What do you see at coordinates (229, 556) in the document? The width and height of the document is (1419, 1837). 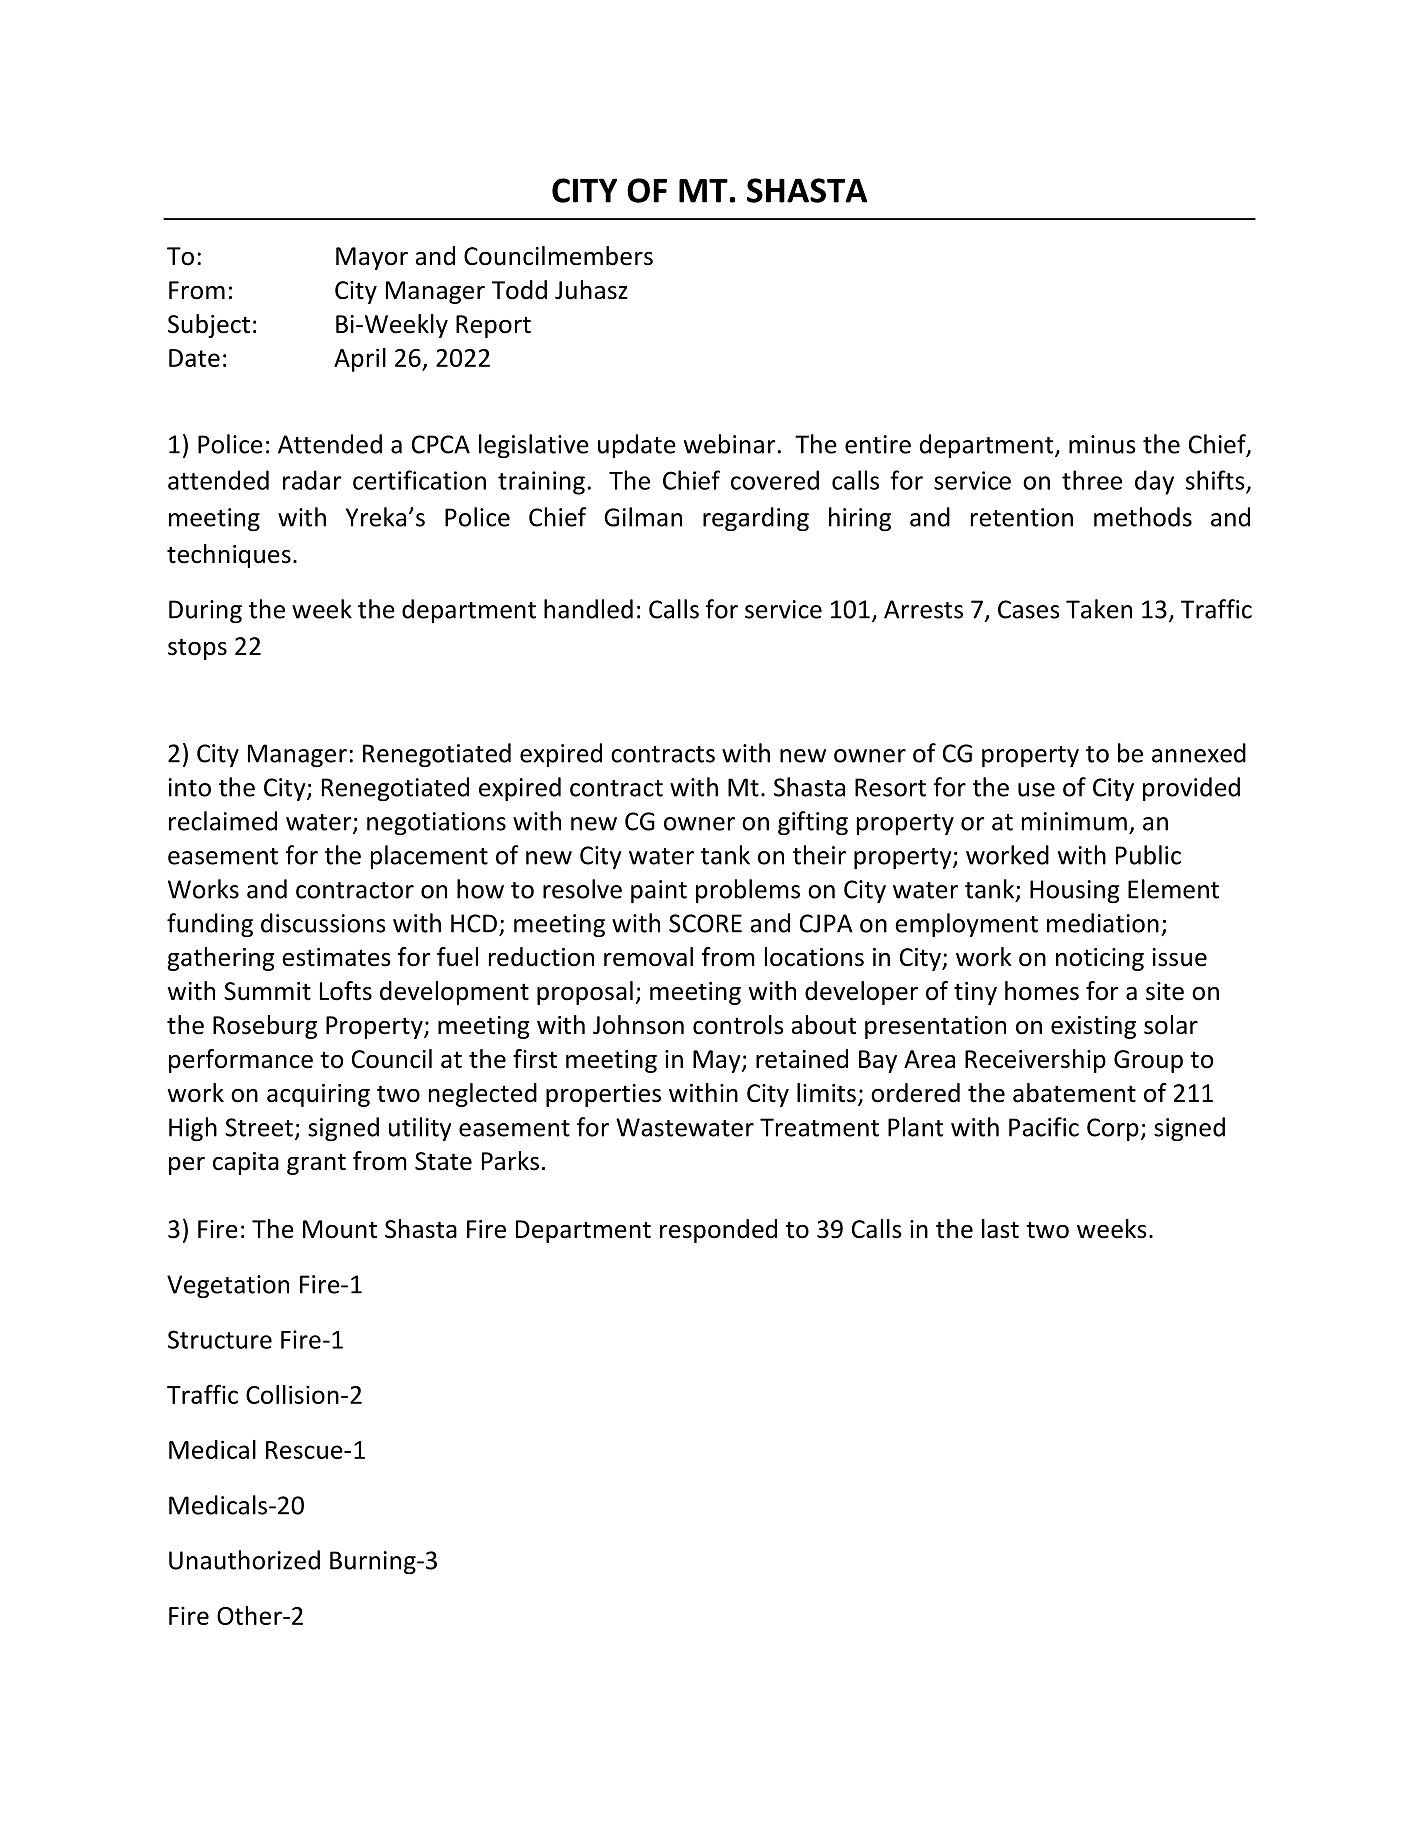 I see `techniques` at bounding box center [229, 556].
